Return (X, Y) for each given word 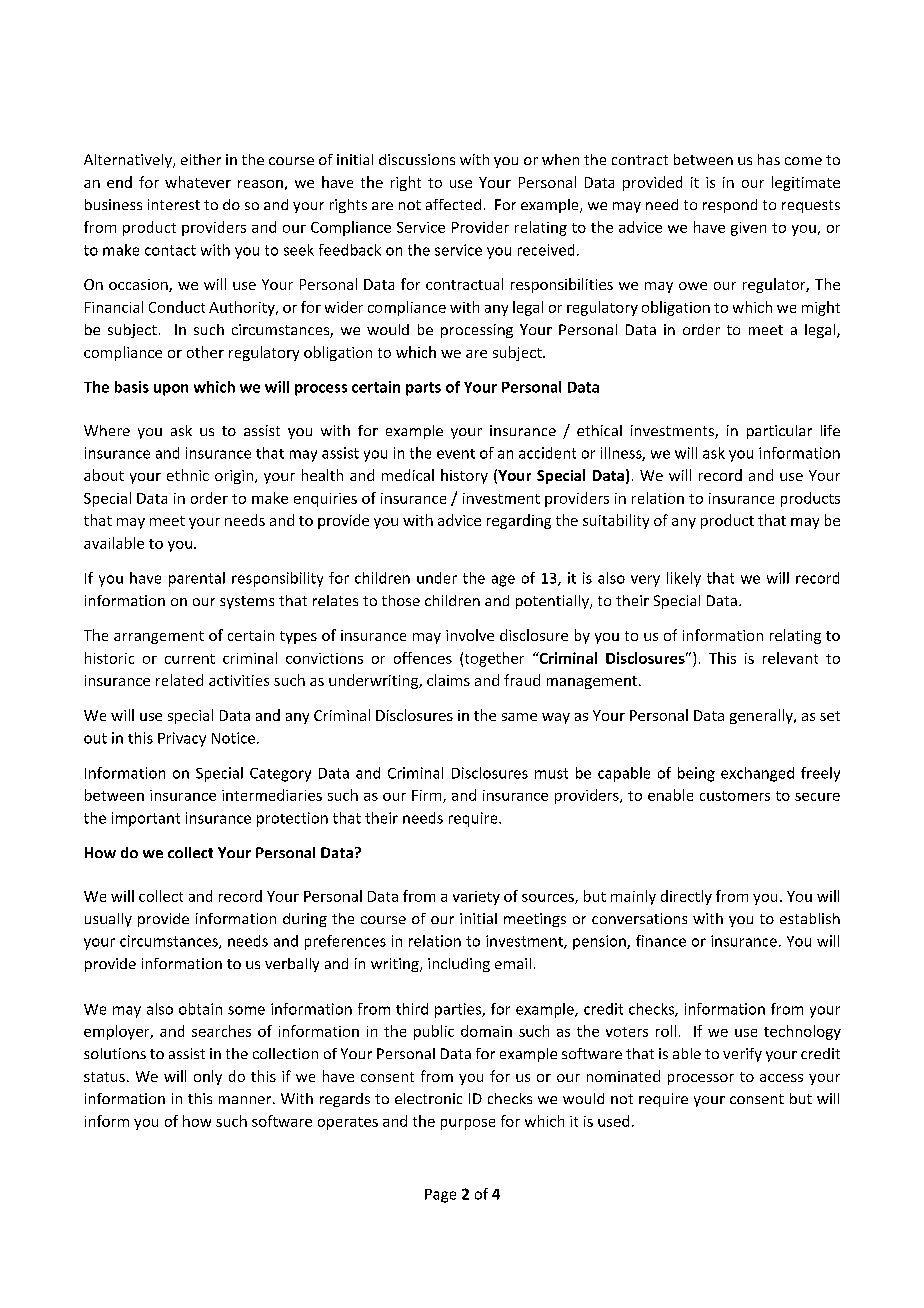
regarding (519, 521)
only (208, 1077)
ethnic (188, 475)
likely (684, 579)
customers (735, 796)
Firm (428, 796)
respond (730, 206)
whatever (198, 182)
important (146, 819)
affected (453, 204)
